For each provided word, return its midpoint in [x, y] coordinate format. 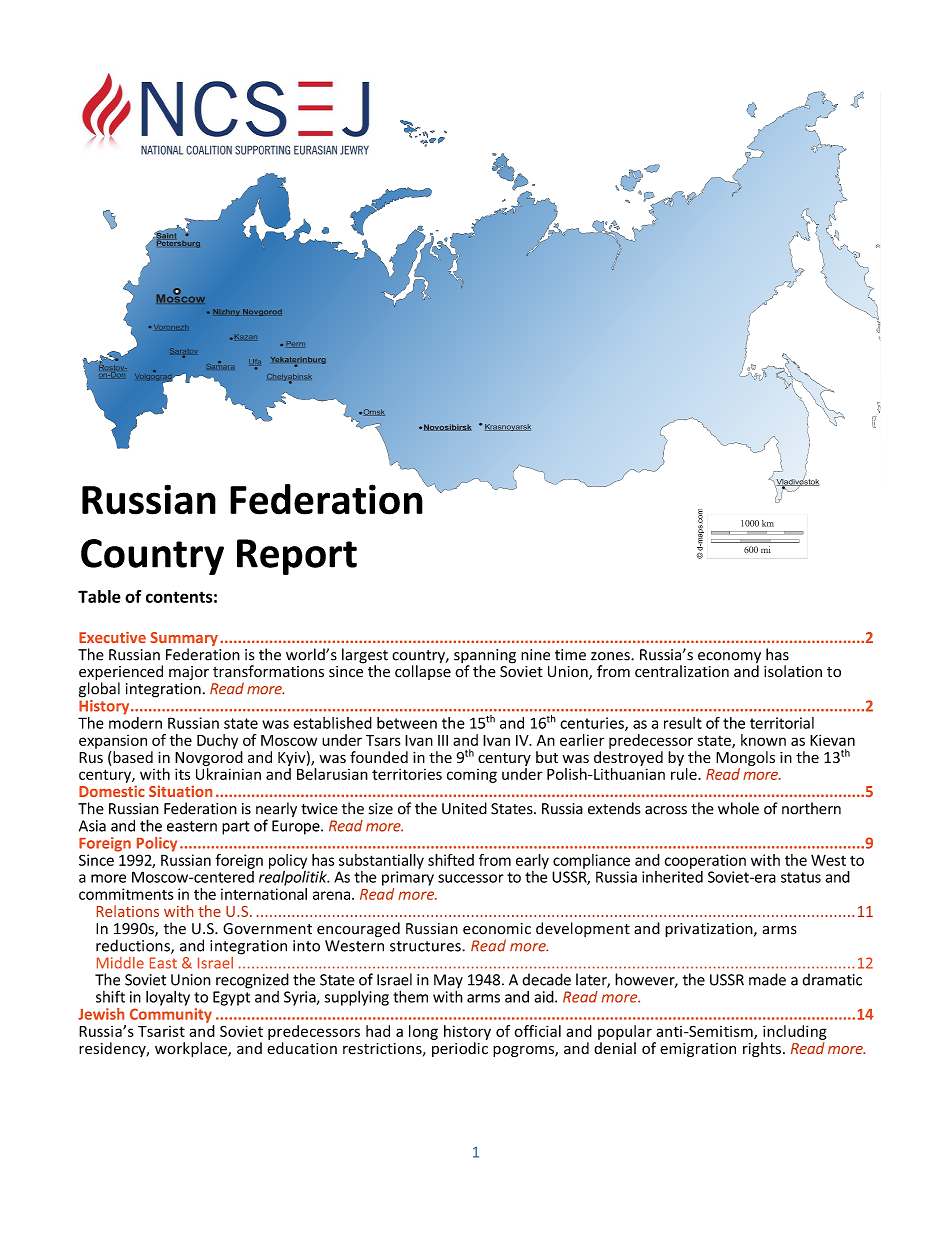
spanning [485, 657]
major [189, 673]
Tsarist [161, 1031]
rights [762, 1049]
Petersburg [178, 243]
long [423, 1032]
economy [729, 659]
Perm [295, 344]
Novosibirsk [448, 427]
